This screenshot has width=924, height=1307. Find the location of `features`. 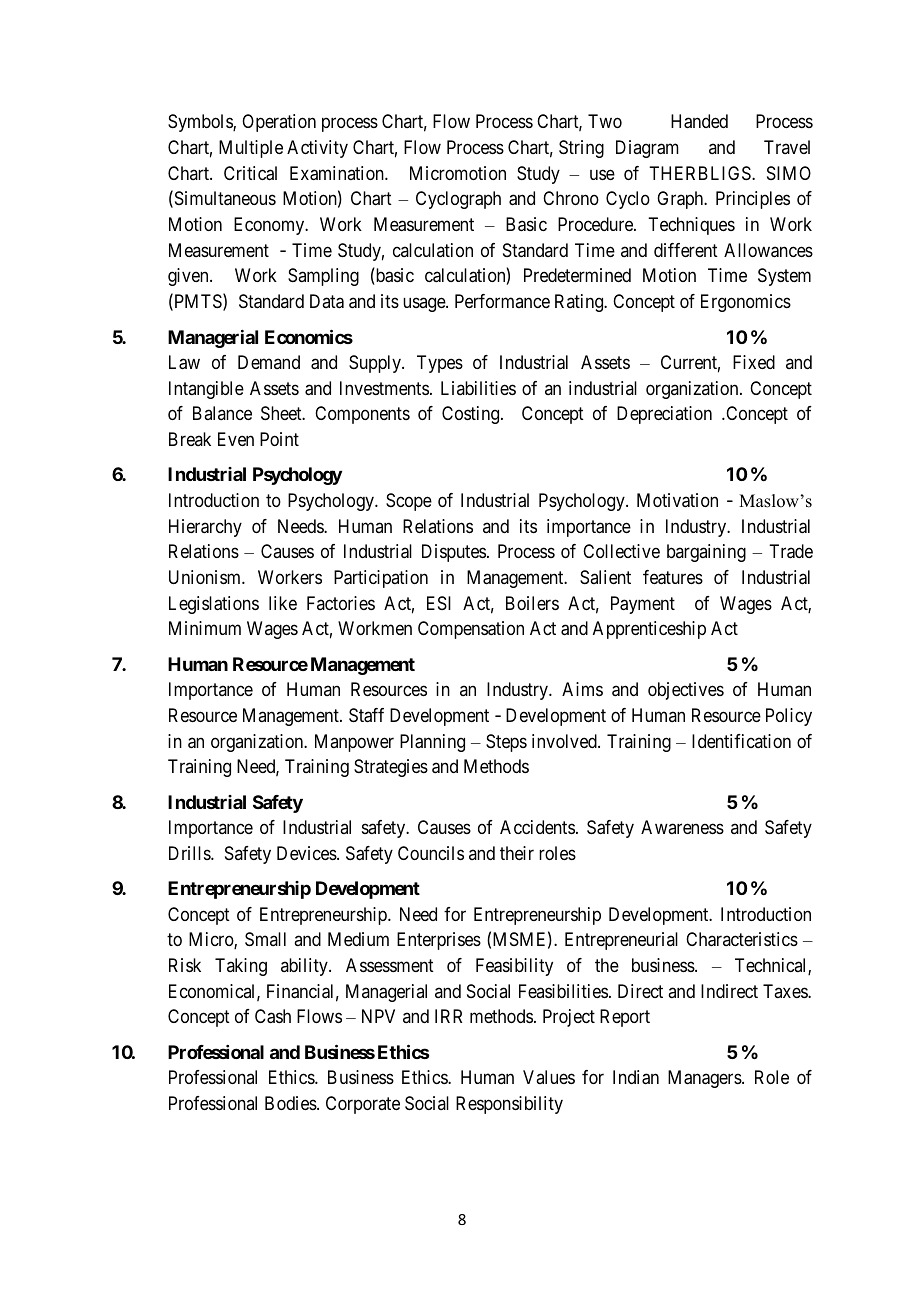

features is located at coordinates (673, 577).
